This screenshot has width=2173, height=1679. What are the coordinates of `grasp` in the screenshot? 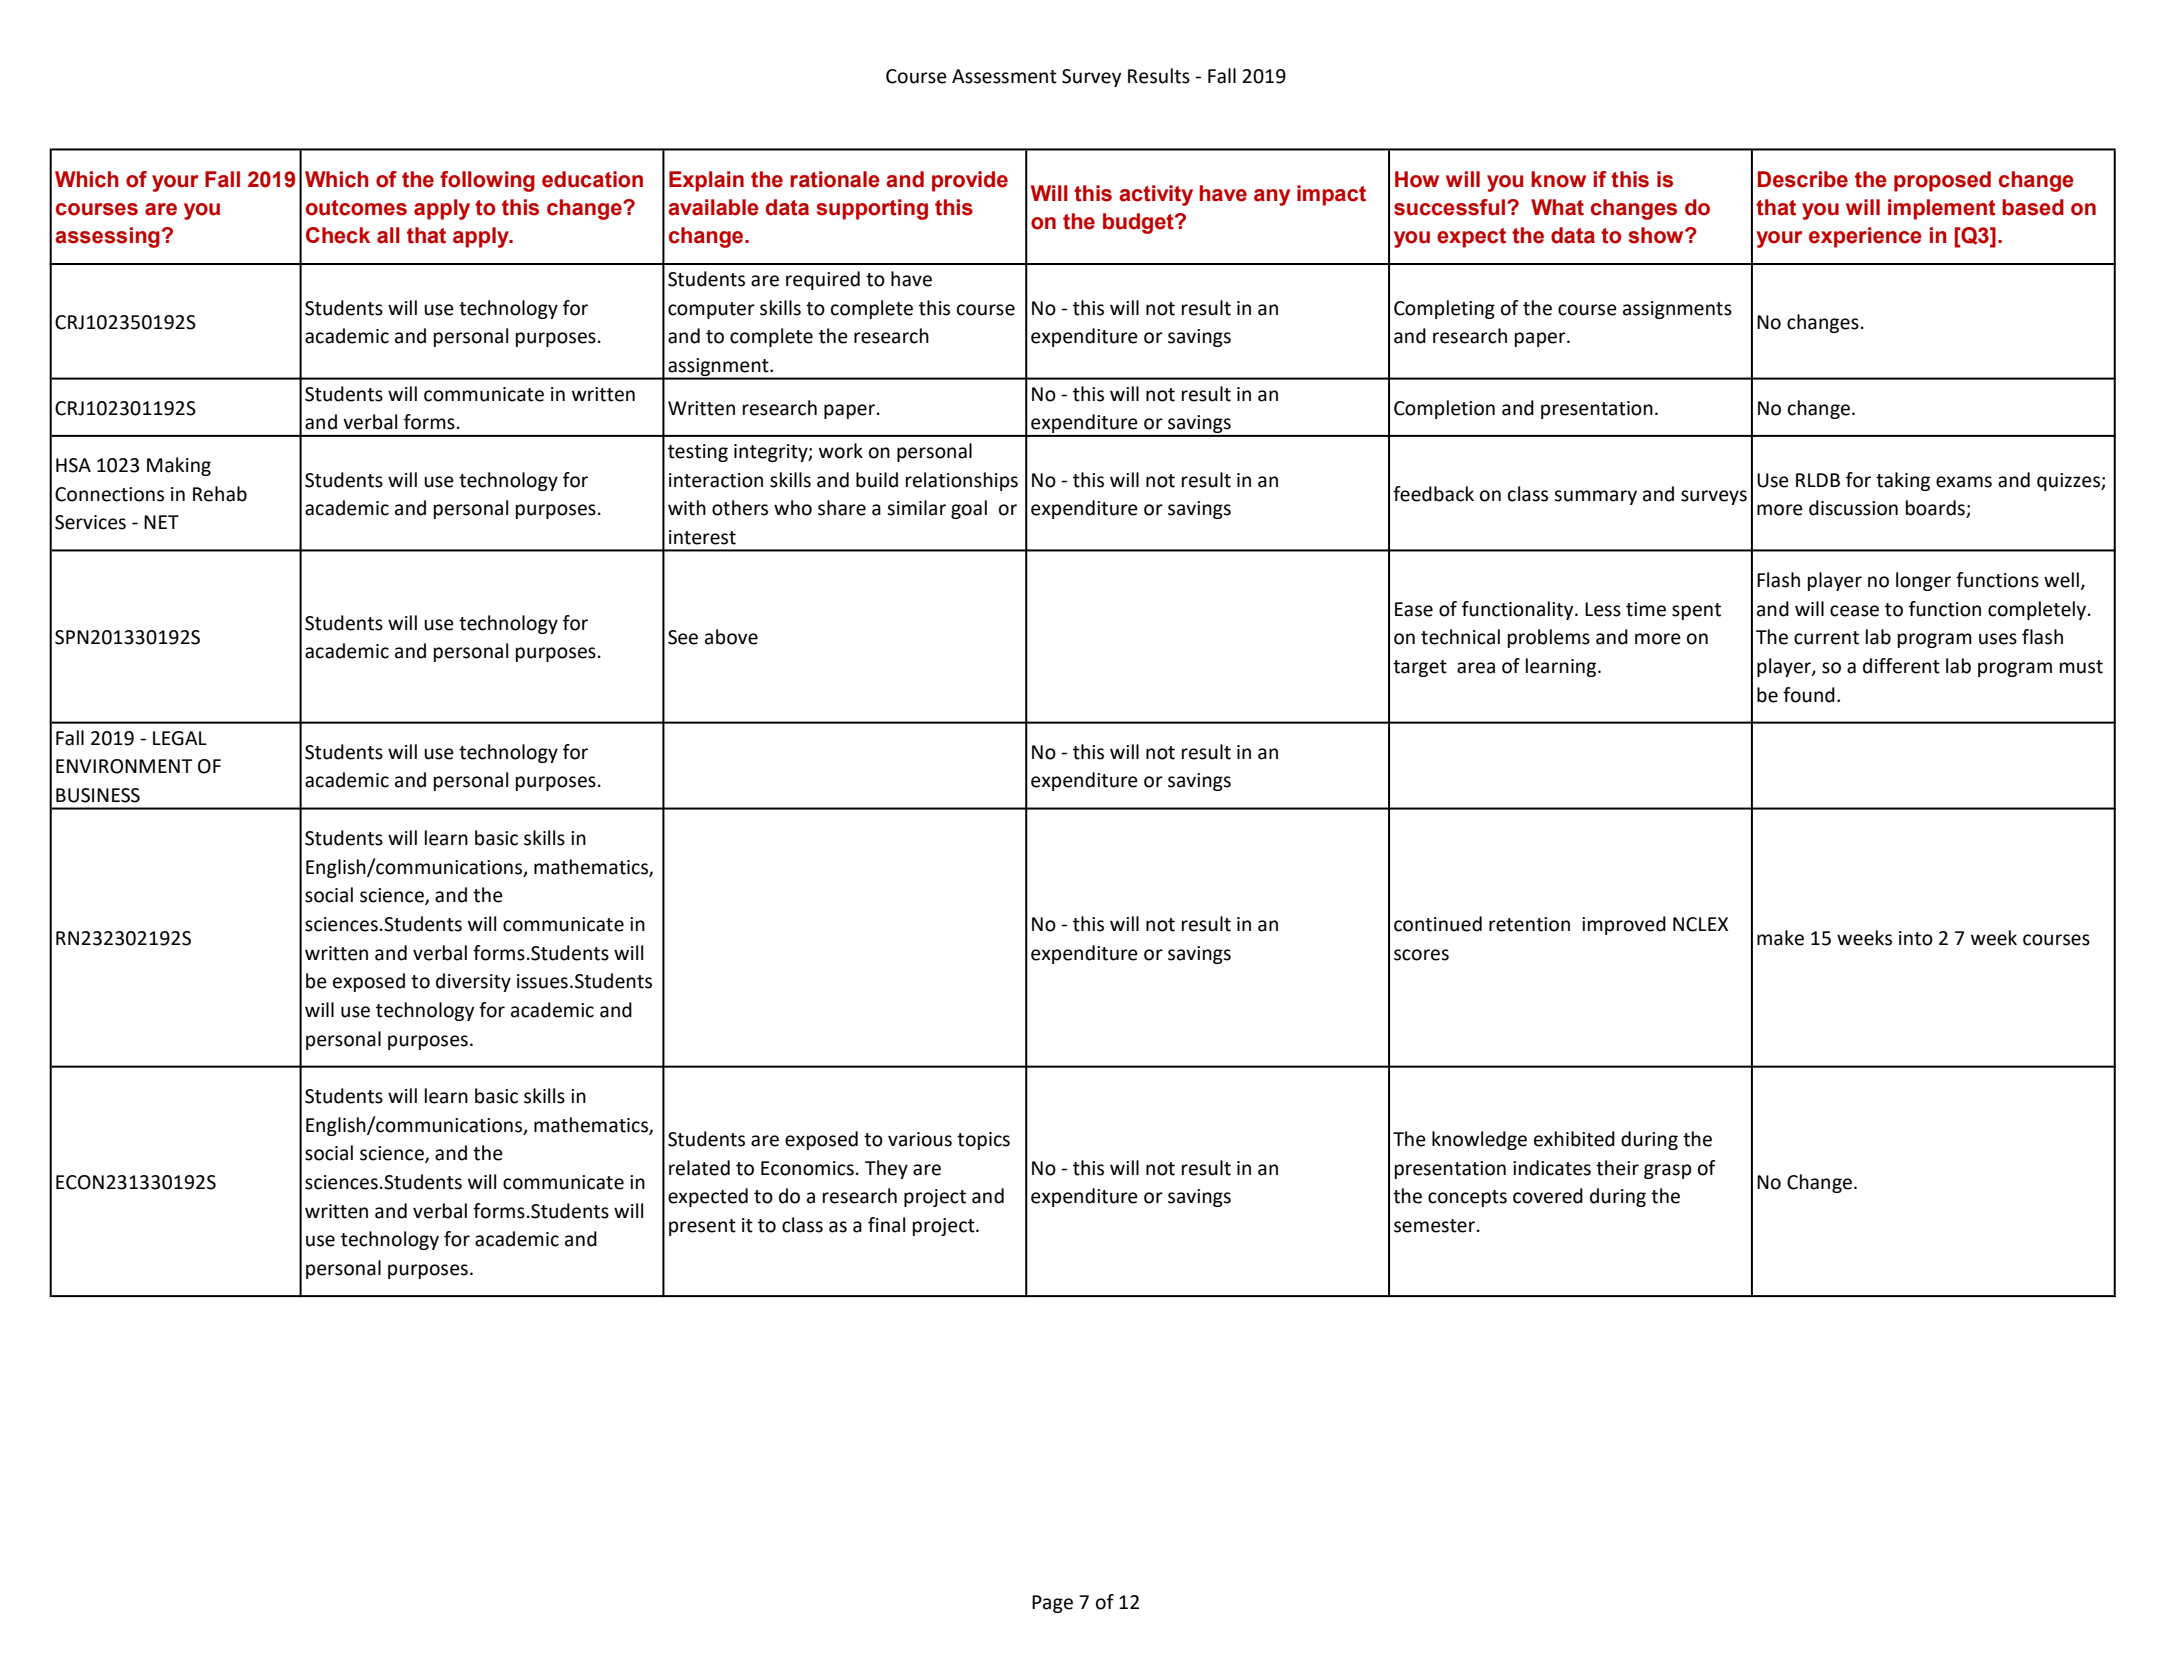 It's located at (1668, 1171).
